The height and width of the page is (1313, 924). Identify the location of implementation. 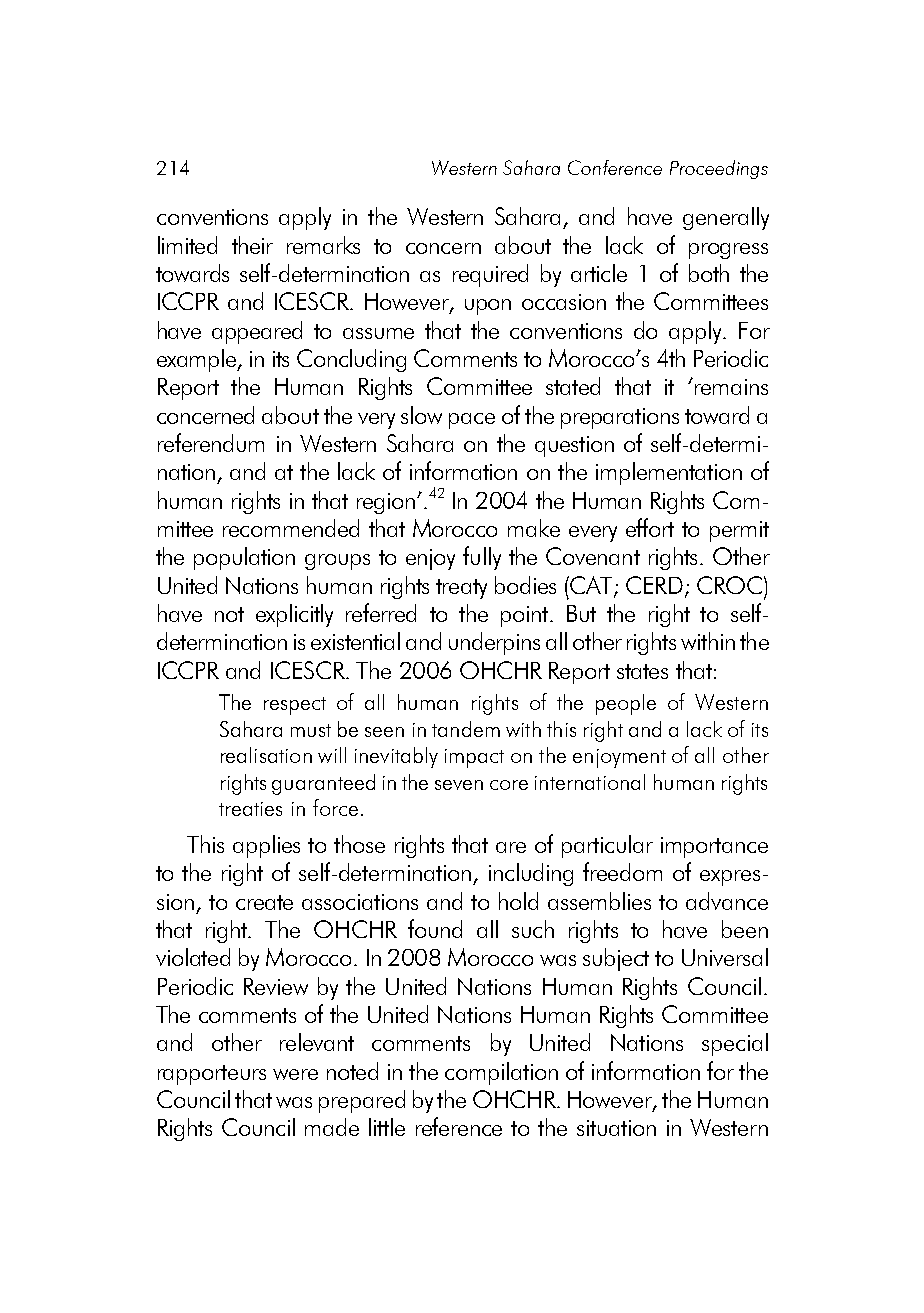
(669, 473).
